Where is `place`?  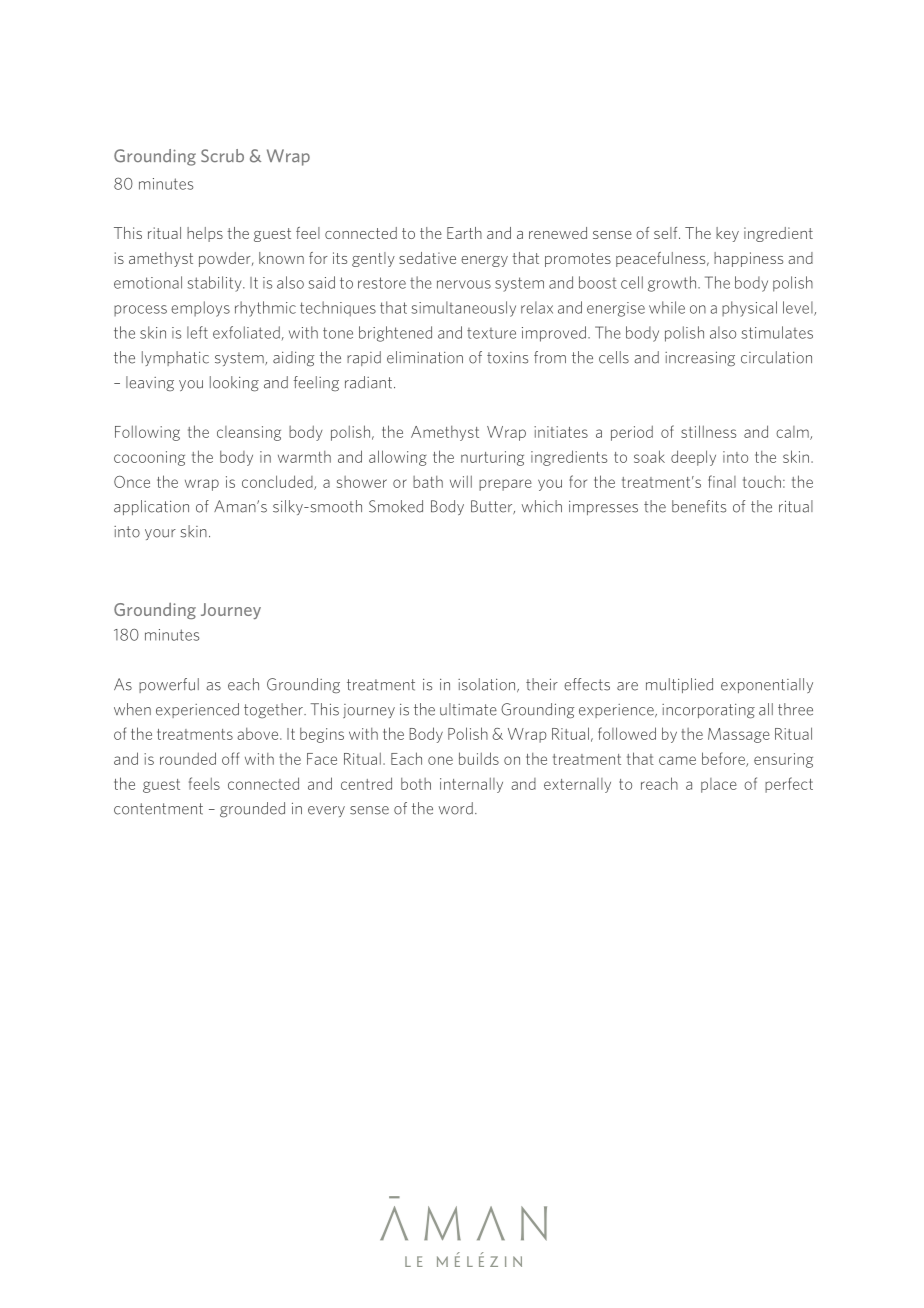 place is located at coordinates (719, 785).
